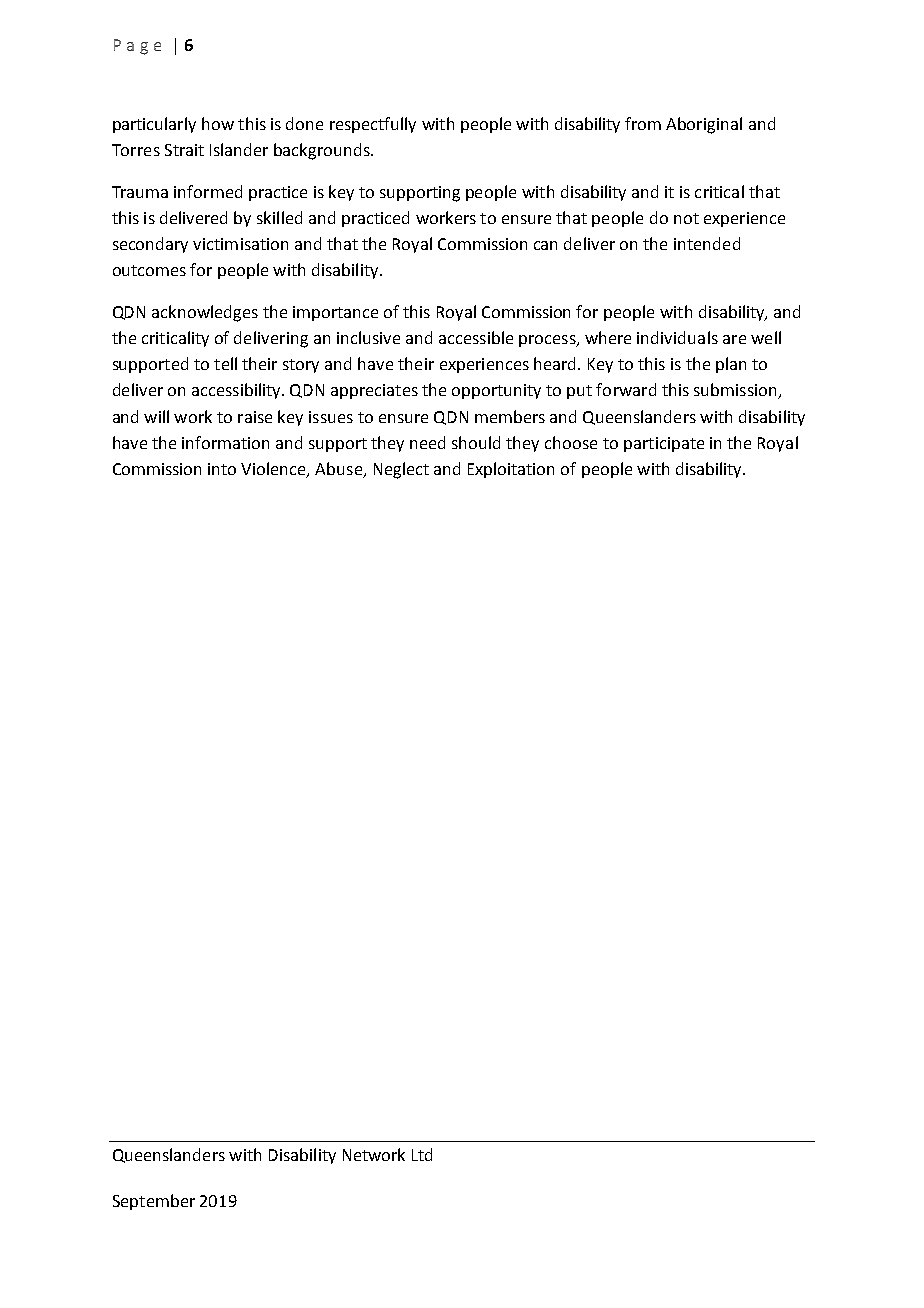  Describe the element at coordinates (154, 1202) in the screenshot. I see `September` at that location.
